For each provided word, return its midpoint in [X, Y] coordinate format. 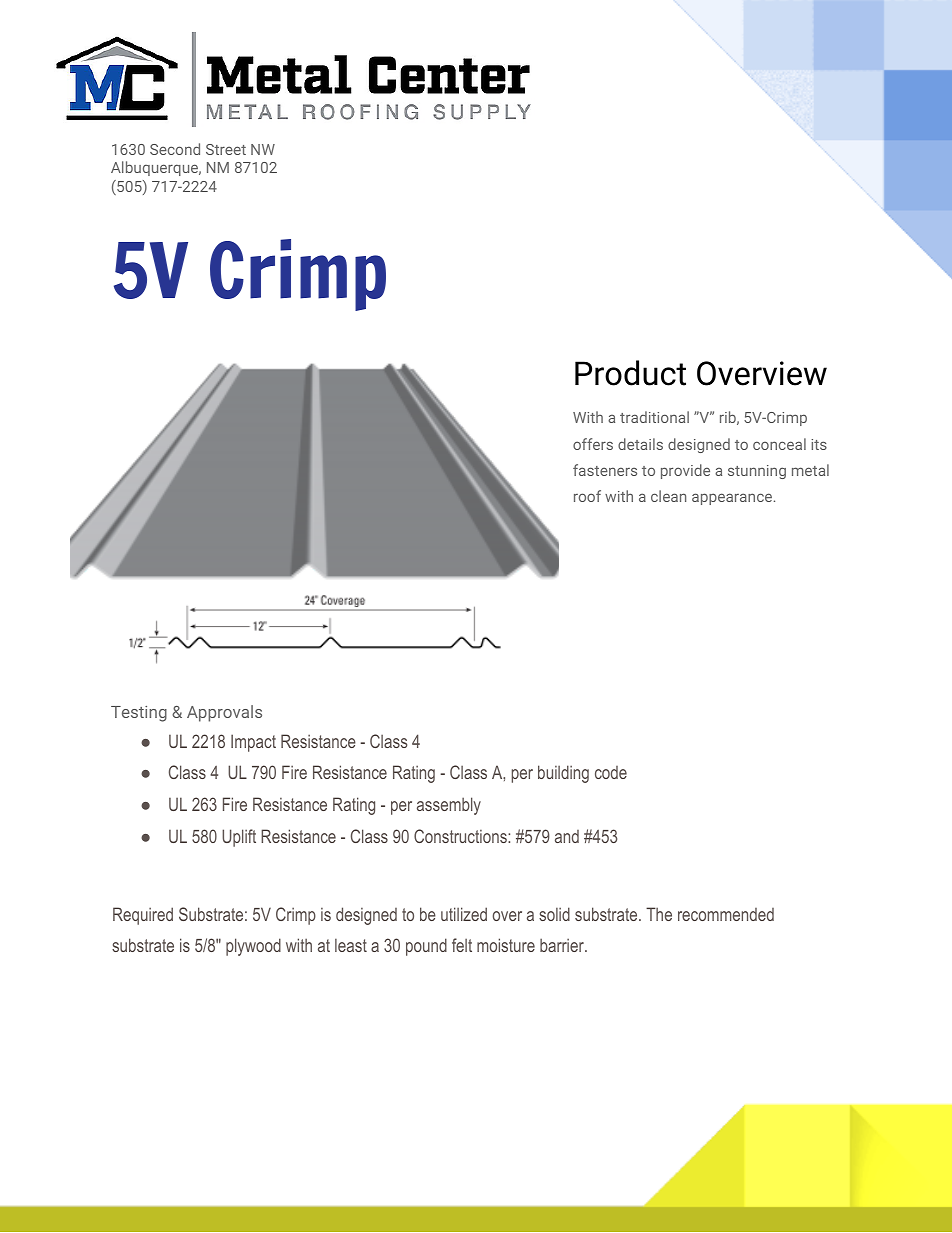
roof [587, 496]
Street [226, 149]
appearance [733, 499]
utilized [464, 914]
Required [143, 916]
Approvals [224, 713]
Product [630, 373]
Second [175, 149]
